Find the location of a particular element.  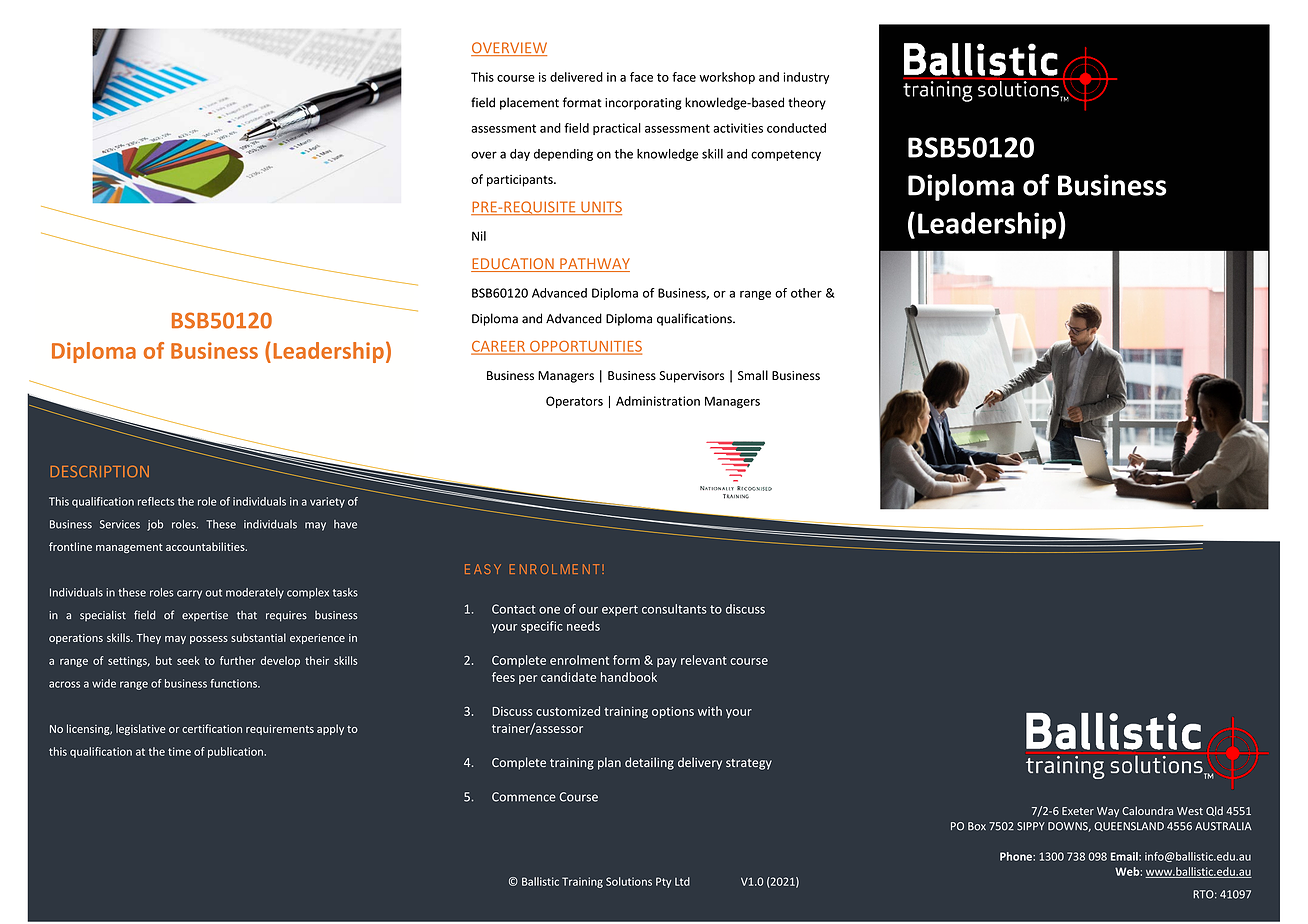

publication is located at coordinates (235, 752).
